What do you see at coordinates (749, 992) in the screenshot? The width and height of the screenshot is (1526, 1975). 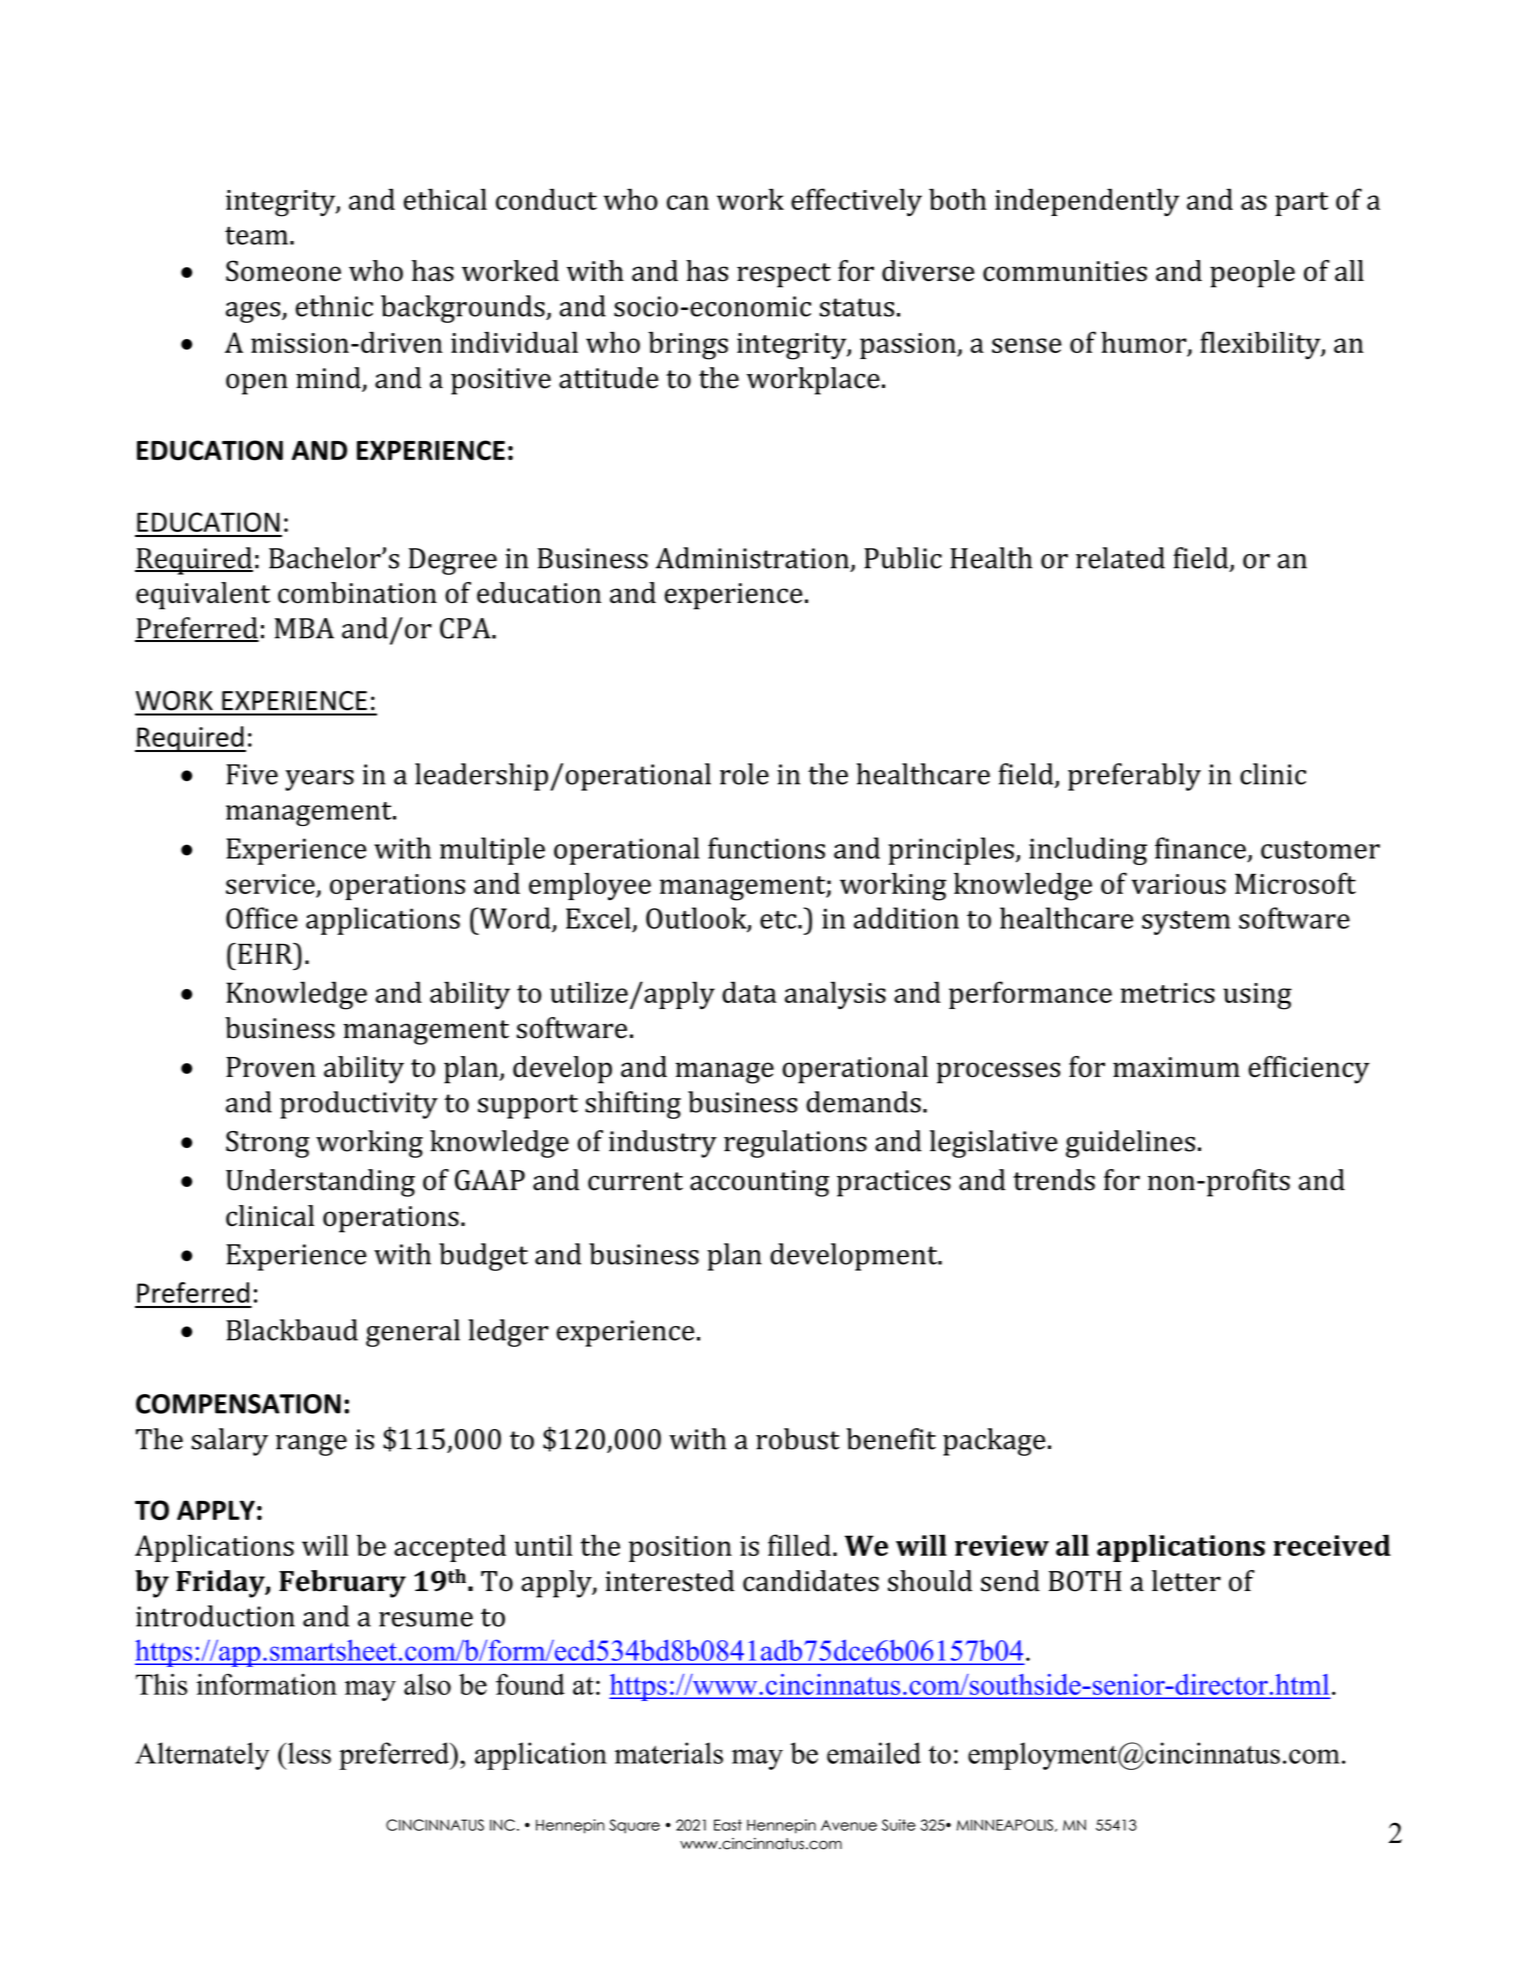 I see `data` at bounding box center [749, 992].
